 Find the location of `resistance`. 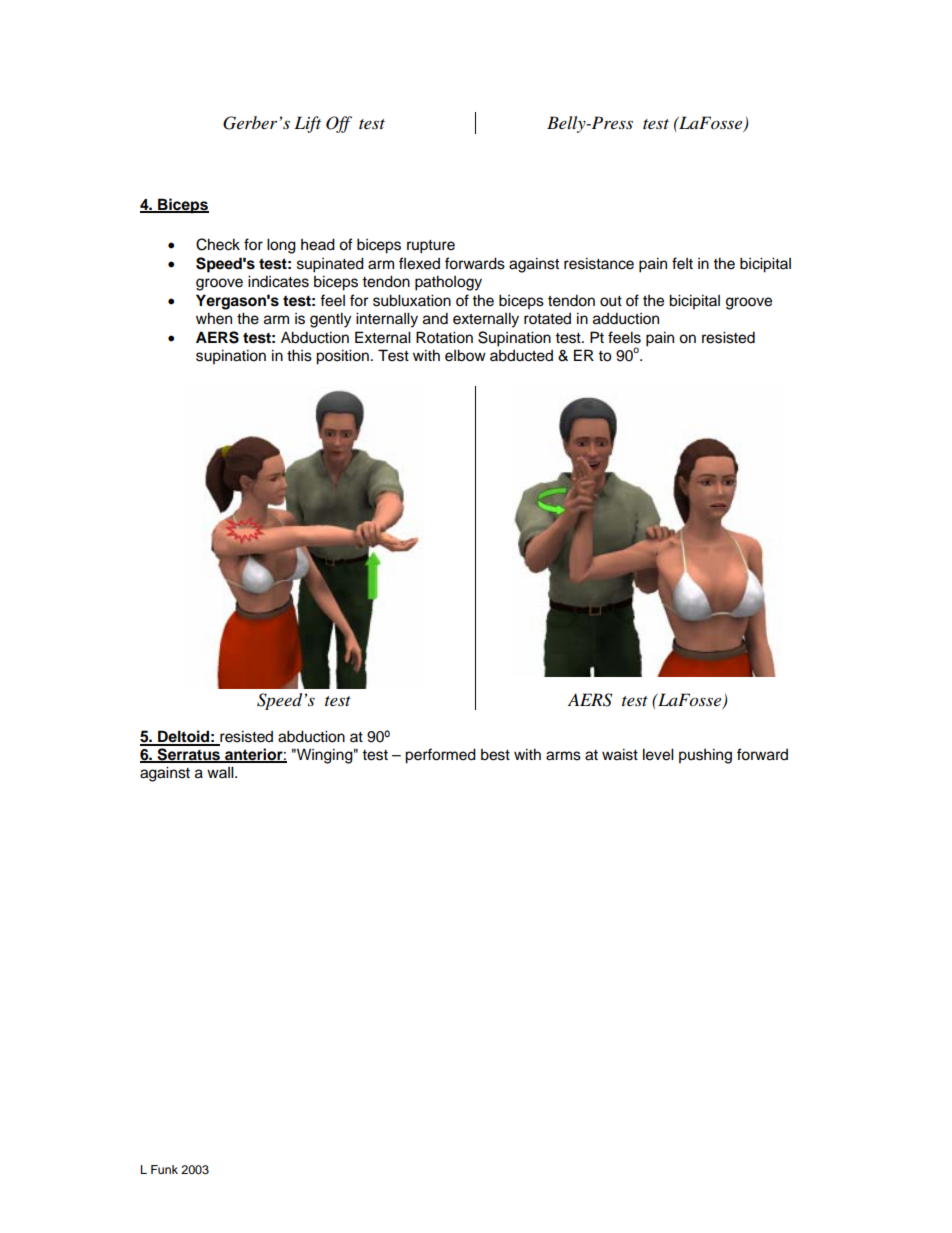

resistance is located at coordinates (599, 263).
